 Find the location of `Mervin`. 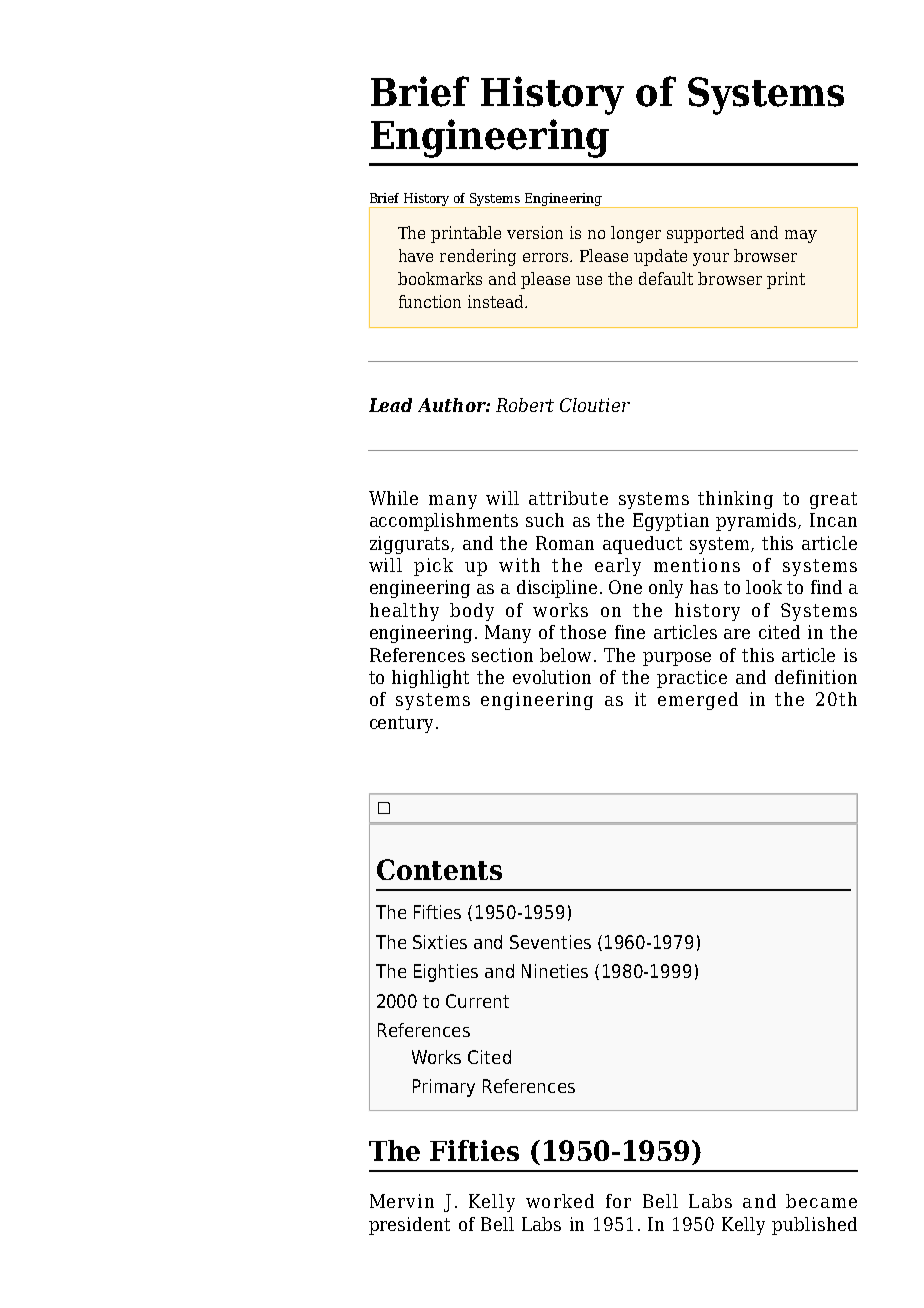

Mervin is located at coordinates (402, 1201).
